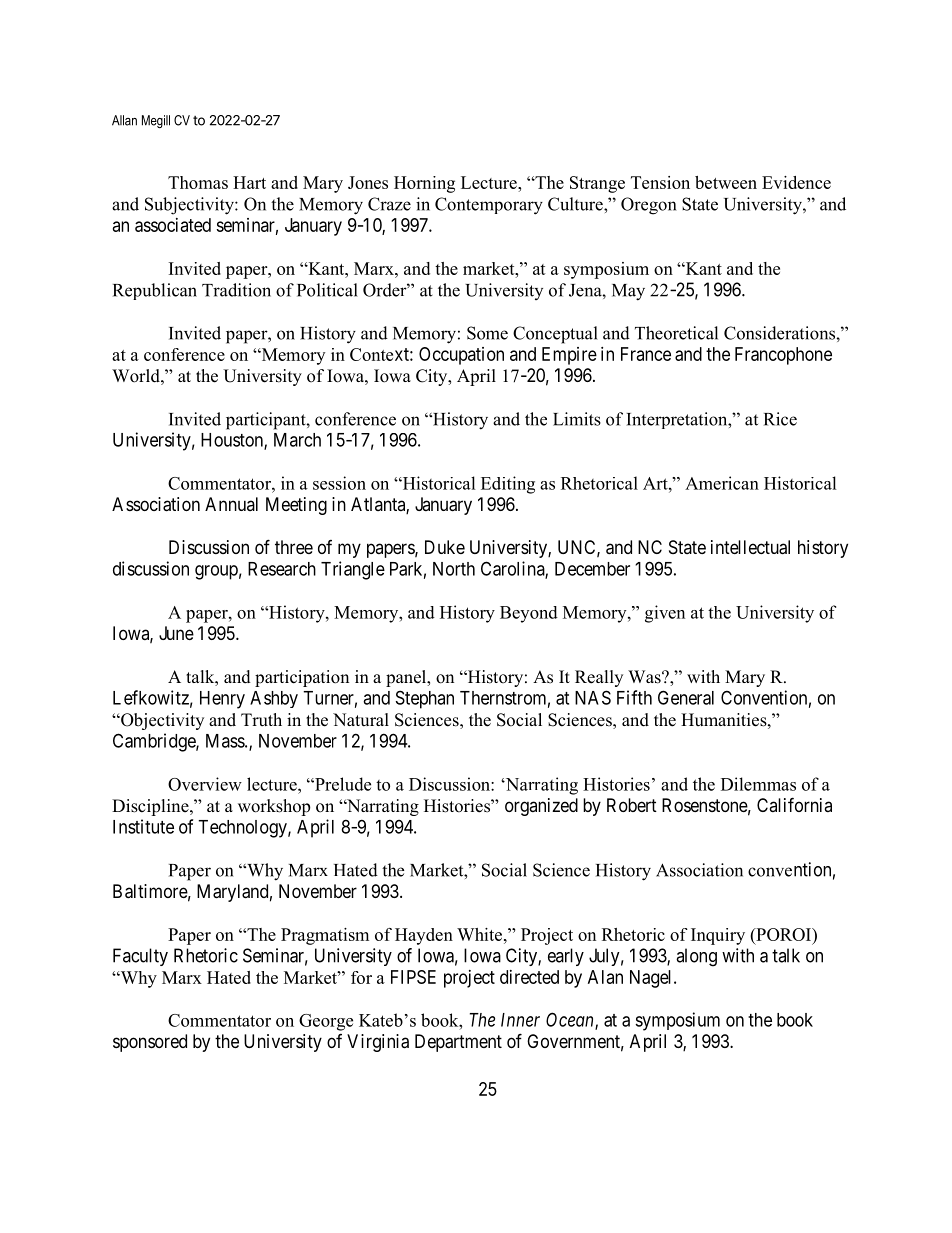 The image size is (952, 1233). Describe the element at coordinates (198, 182) in the screenshot. I see `Thomas` at that location.
